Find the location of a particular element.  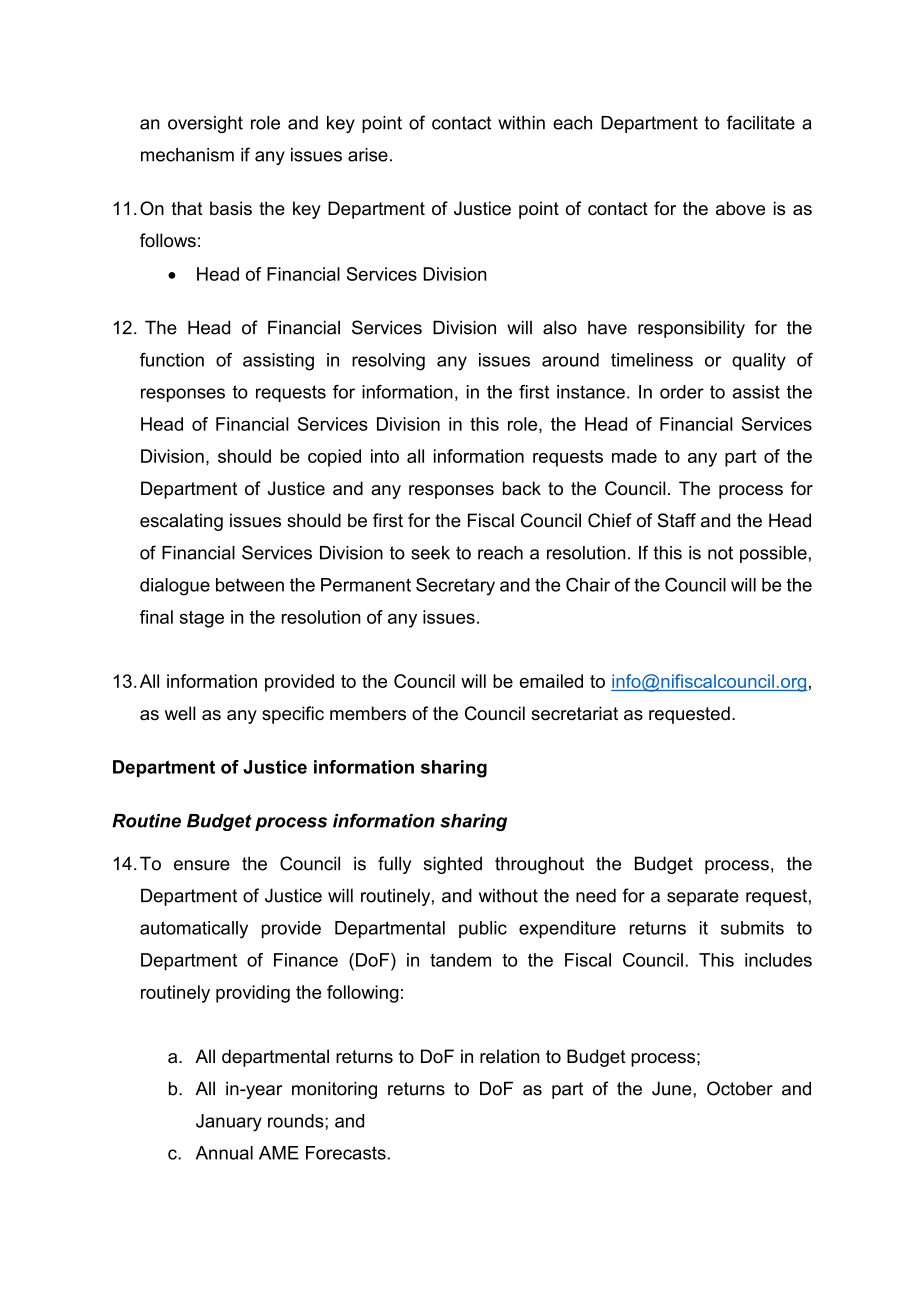

resolving is located at coordinates (388, 362).
